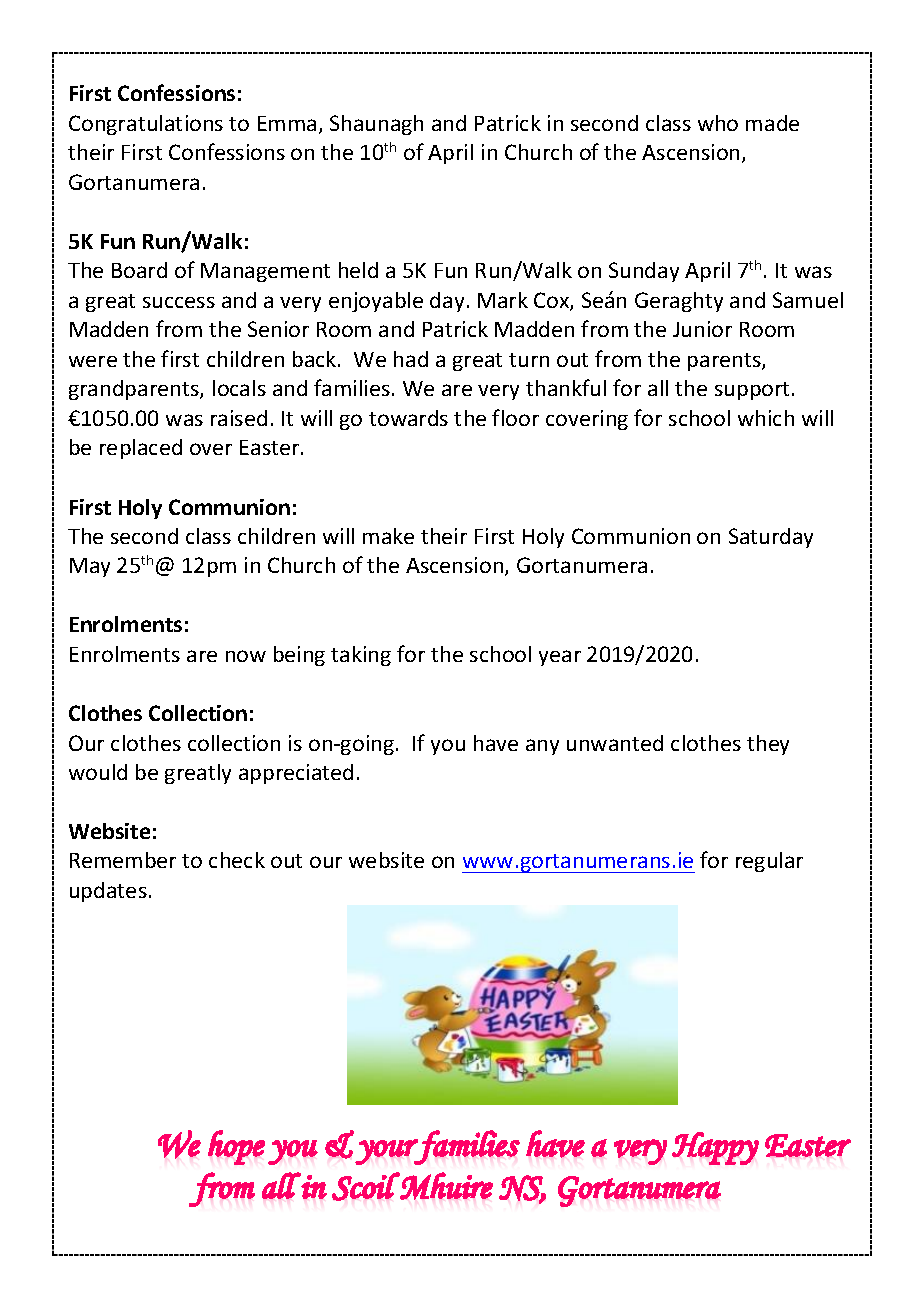 This document has height=1308, width=924. Describe the element at coordinates (361, 656) in the document. I see `taking` at that location.
